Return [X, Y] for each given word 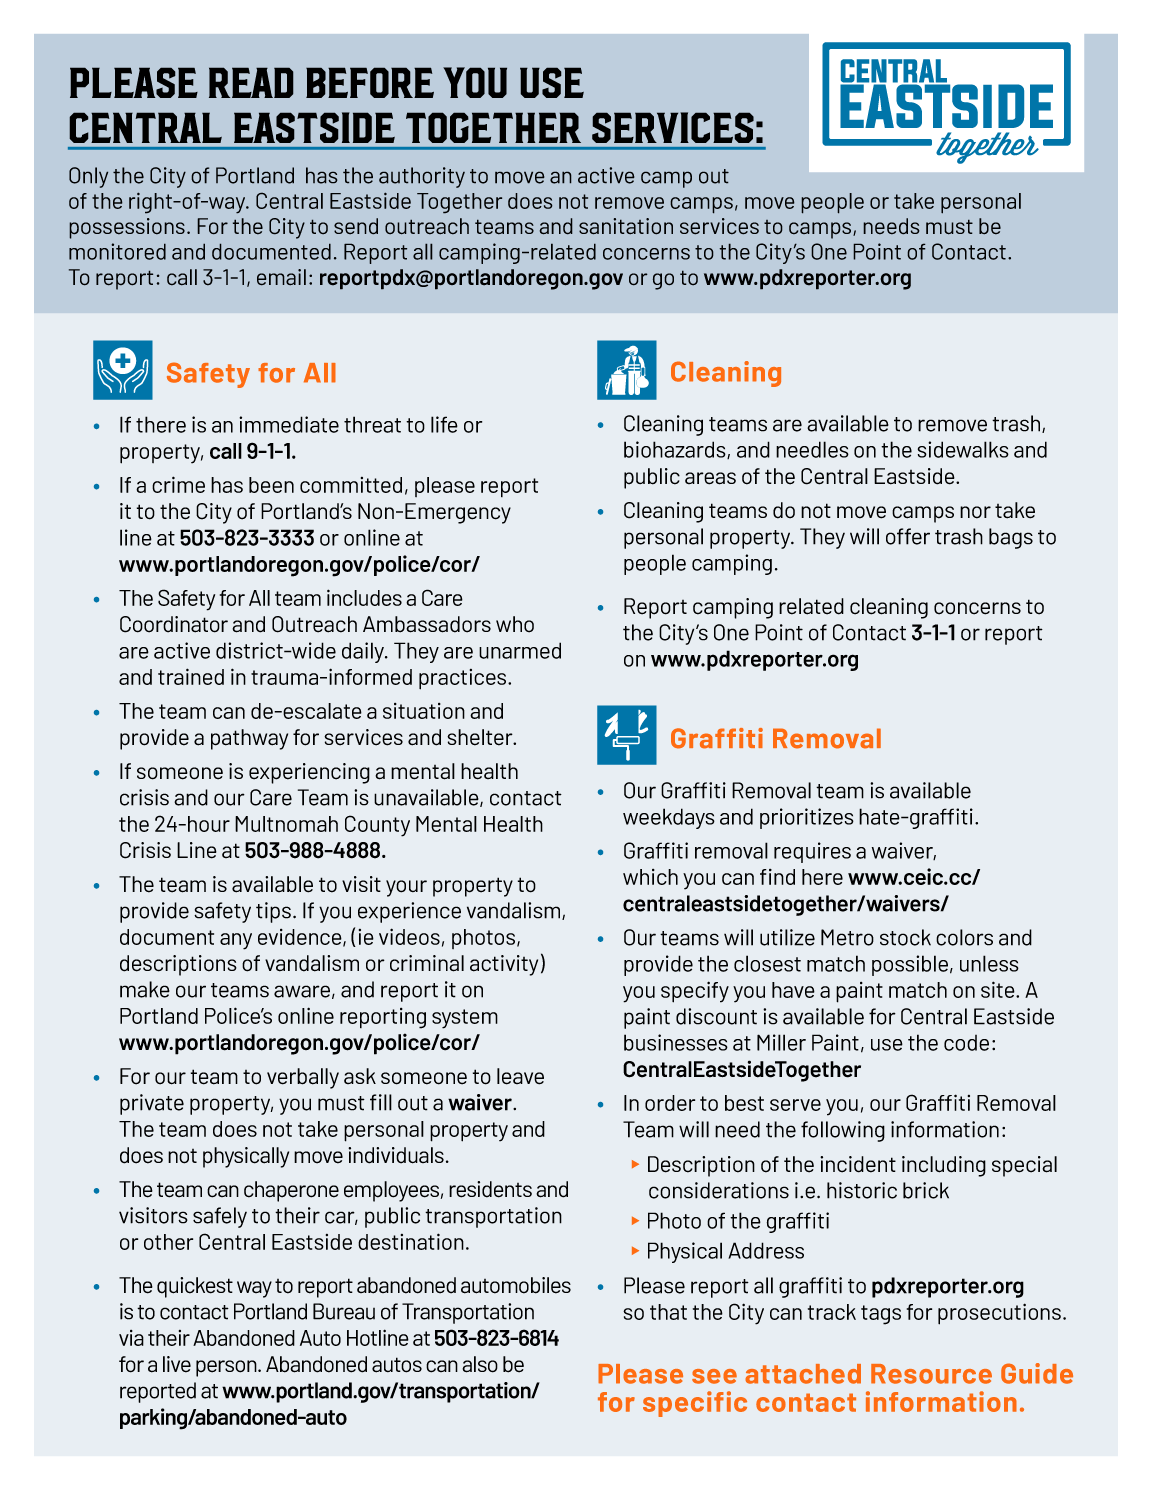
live [177, 1364]
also [480, 1364]
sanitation [626, 226]
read [251, 82]
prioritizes [807, 818]
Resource [931, 1374]
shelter [481, 737]
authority [422, 177]
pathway [249, 739]
